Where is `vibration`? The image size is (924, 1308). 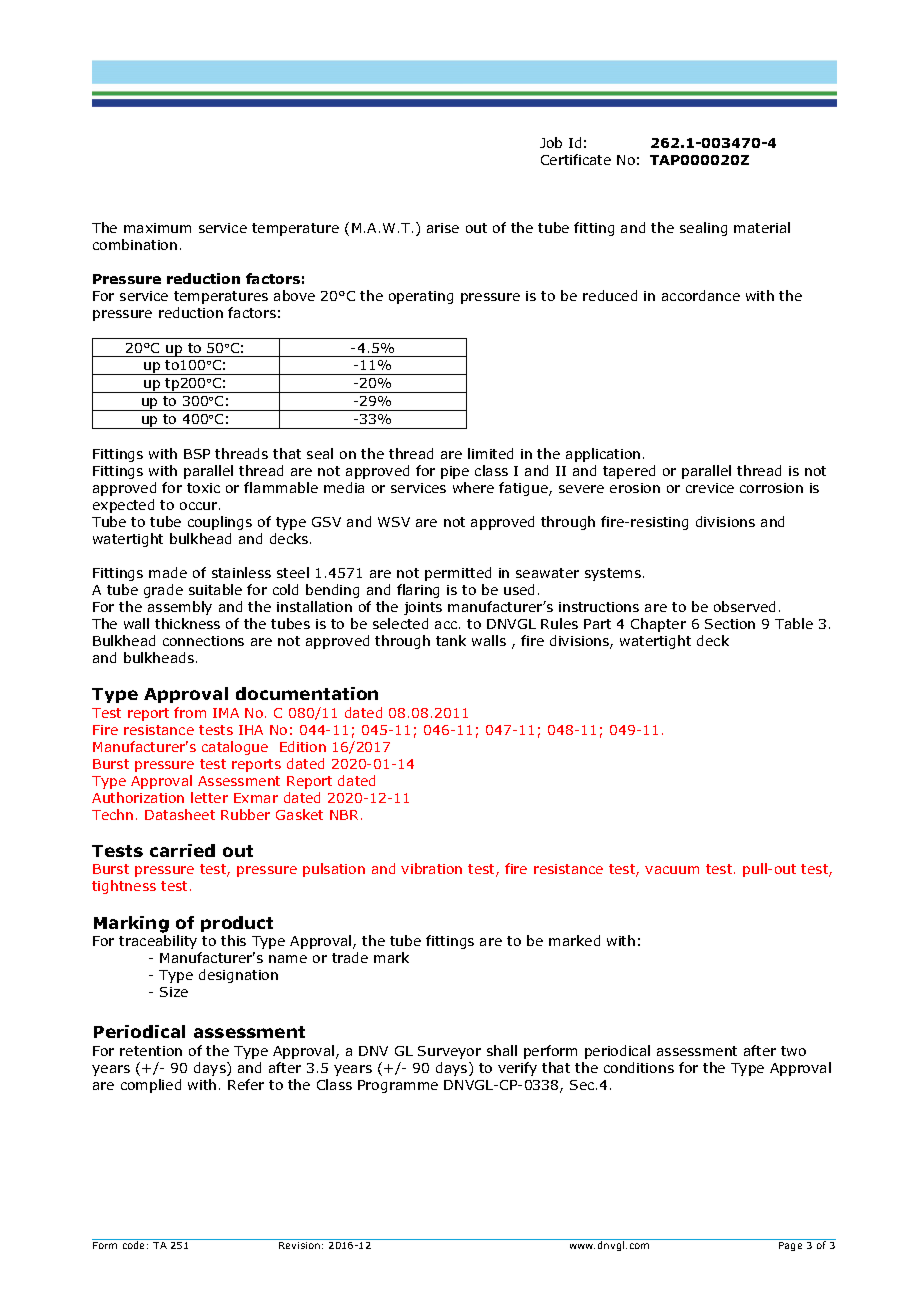 vibration is located at coordinates (431, 868).
